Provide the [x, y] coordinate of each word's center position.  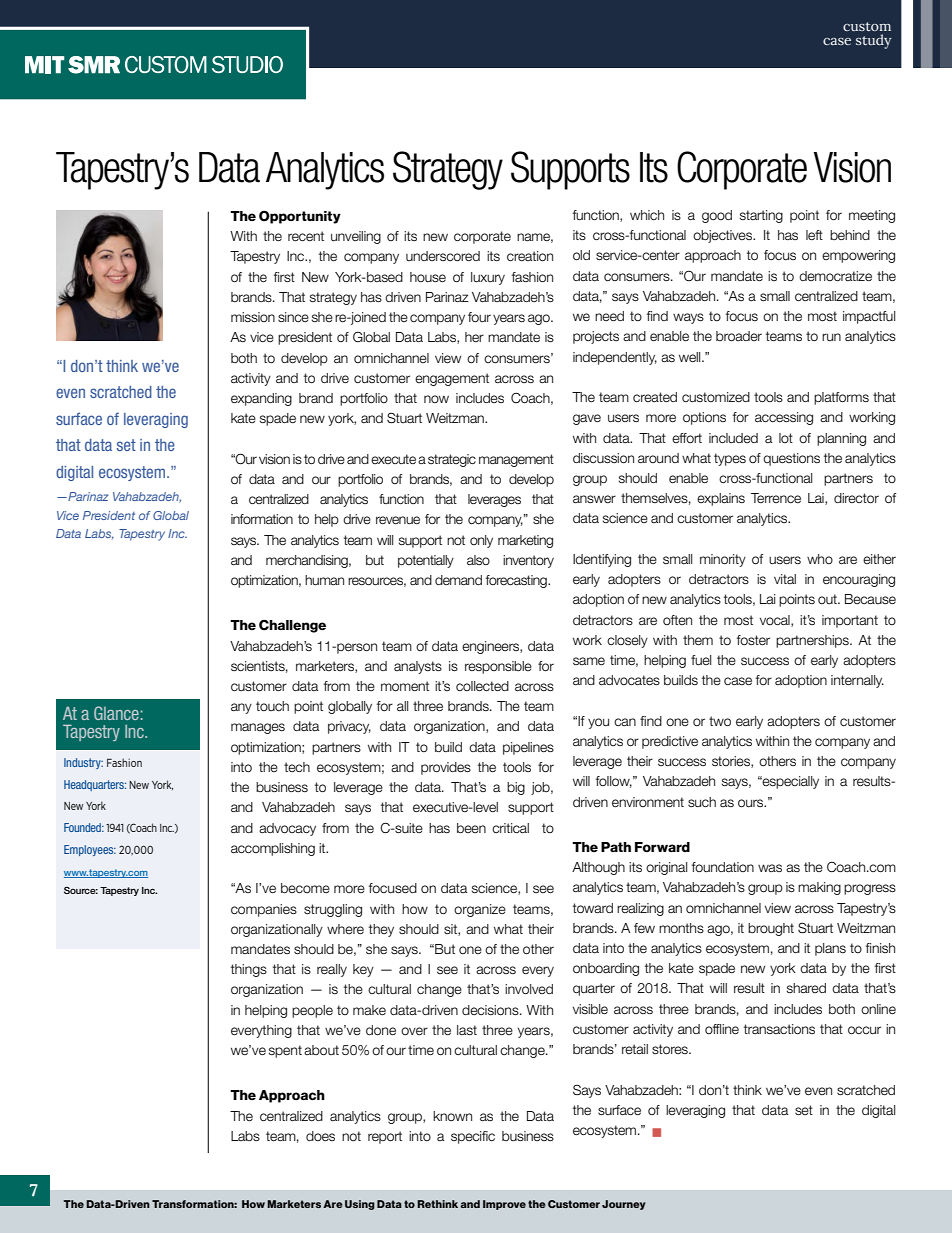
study [873, 41]
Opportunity [300, 217]
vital [785, 579]
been [471, 828]
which [647, 215]
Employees [90, 850]
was [770, 868]
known [452, 1116]
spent [285, 1051]
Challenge [292, 626]
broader [739, 336]
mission [253, 317]
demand [458, 580]
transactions [779, 1029]
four [479, 317]
